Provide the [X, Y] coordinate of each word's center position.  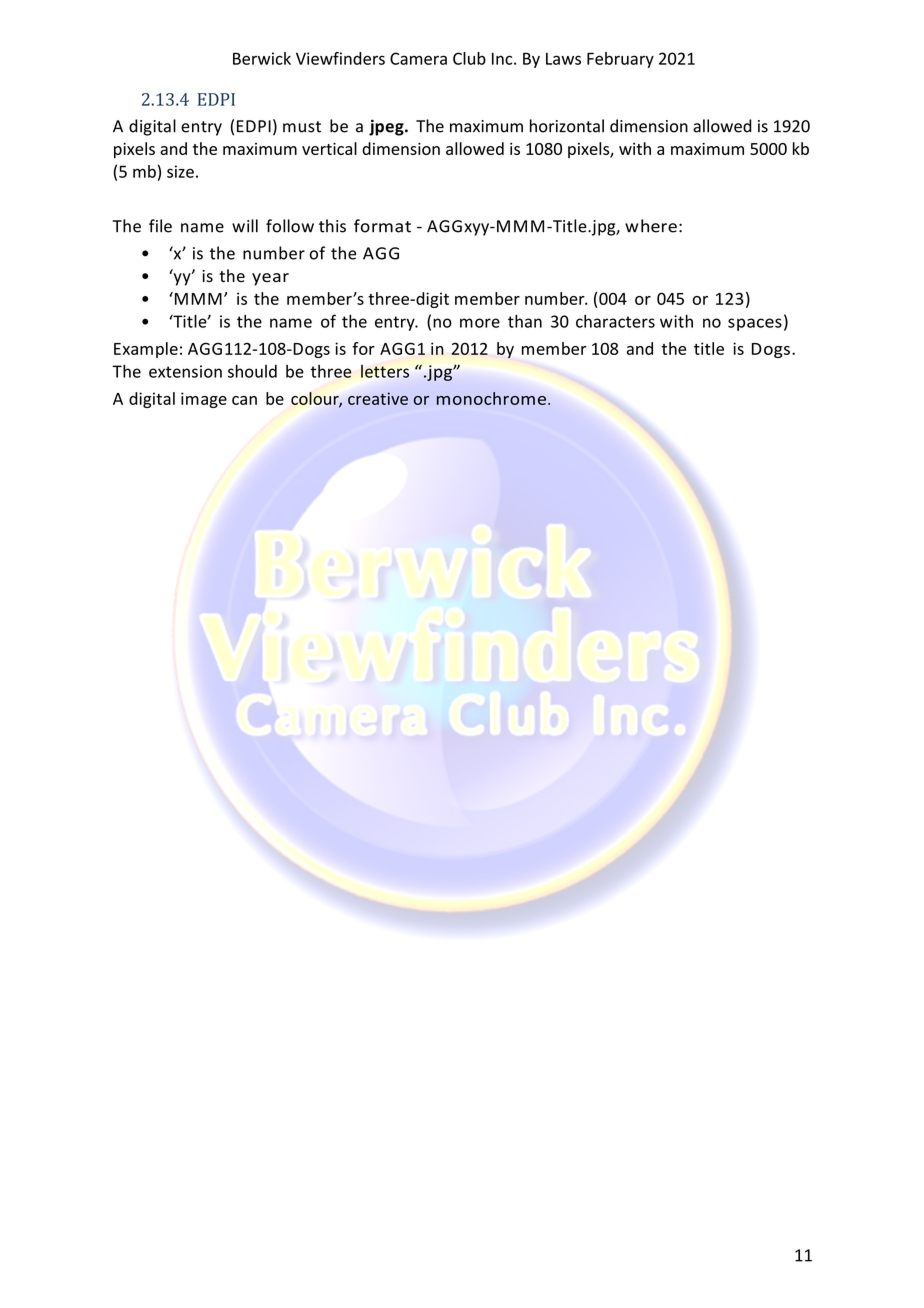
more [480, 323]
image [204, 400]
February [620, 60]
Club [469, 58]
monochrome [493, 398]
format [382, 226]
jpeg [387, 127]
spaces [755, 324]
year [270, 279]
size [180, 171]
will [245, 226]
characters [615, 321]
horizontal [567, 126]
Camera [418, 58]
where [651, 226]
